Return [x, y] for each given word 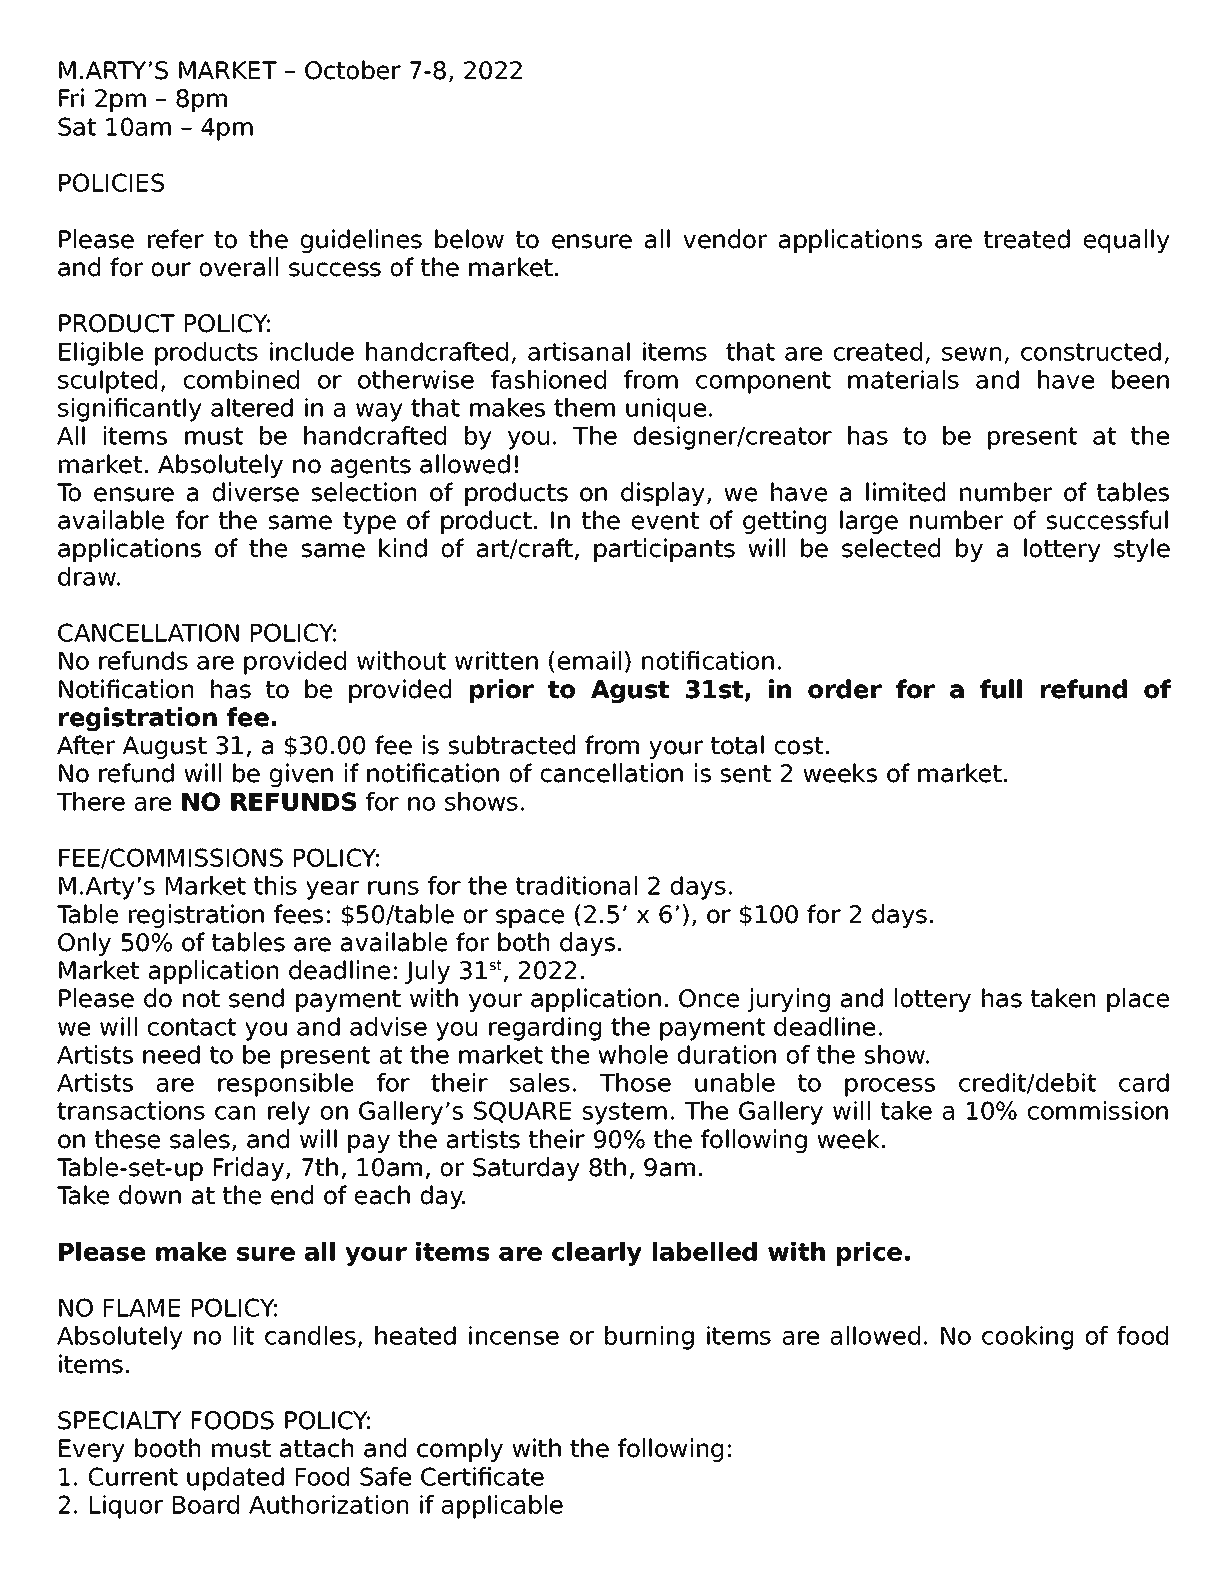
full [1001, 689]
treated [1027, 239]
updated [235, 1479]
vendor [725, 239]
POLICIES [111, 182]
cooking [1027, 1338]
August [165, 747]
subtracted [512, 745]
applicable [502, 1507]
